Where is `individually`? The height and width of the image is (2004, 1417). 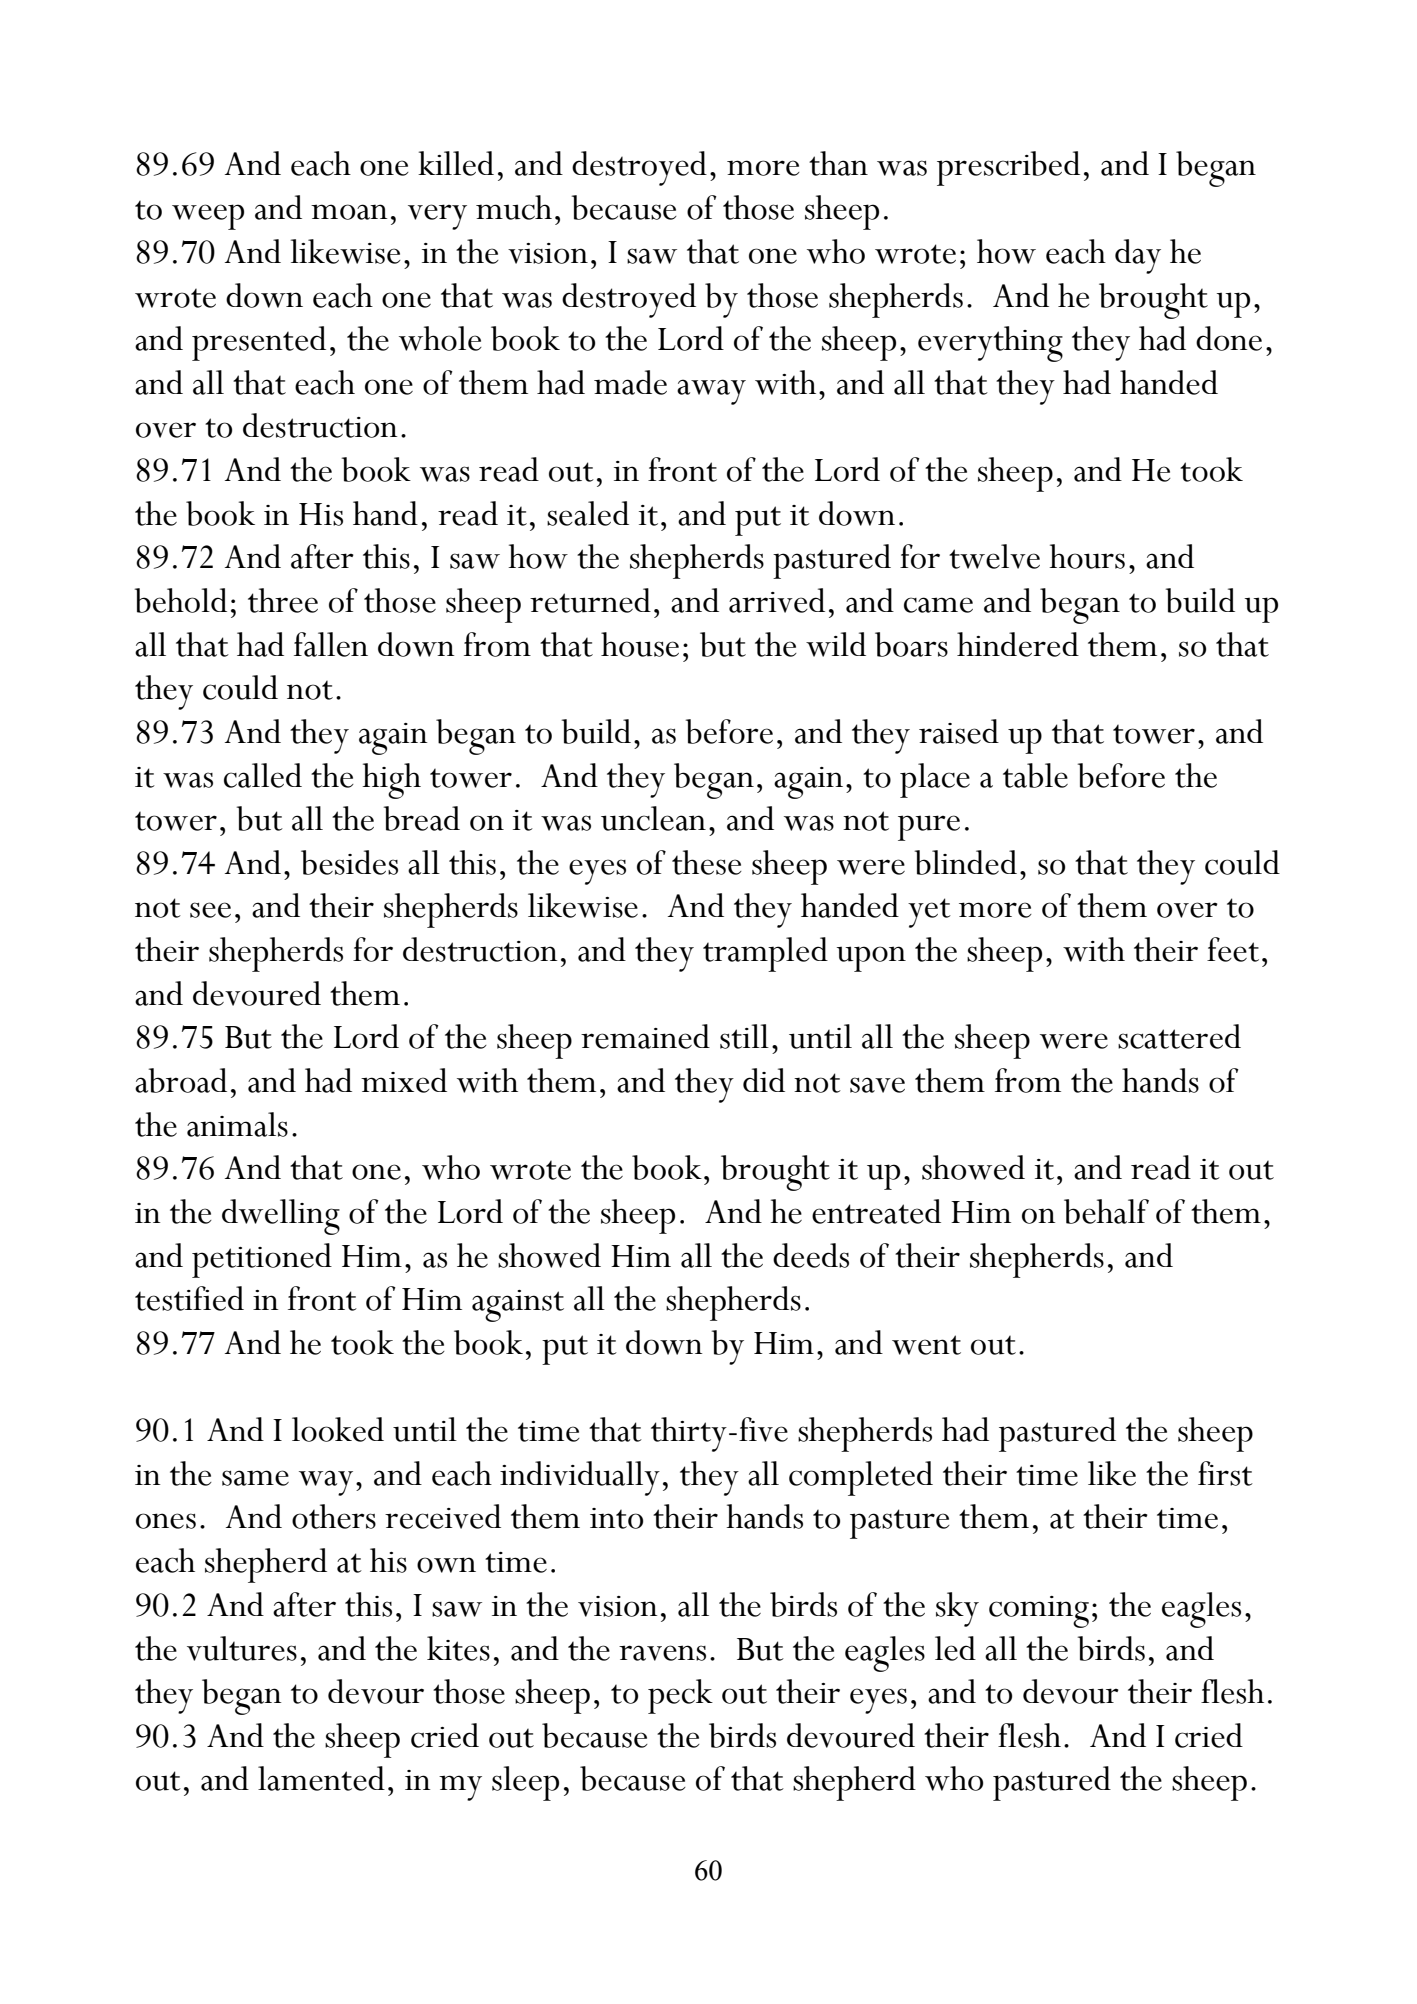 individually is located at coordinates (580, 1478).
